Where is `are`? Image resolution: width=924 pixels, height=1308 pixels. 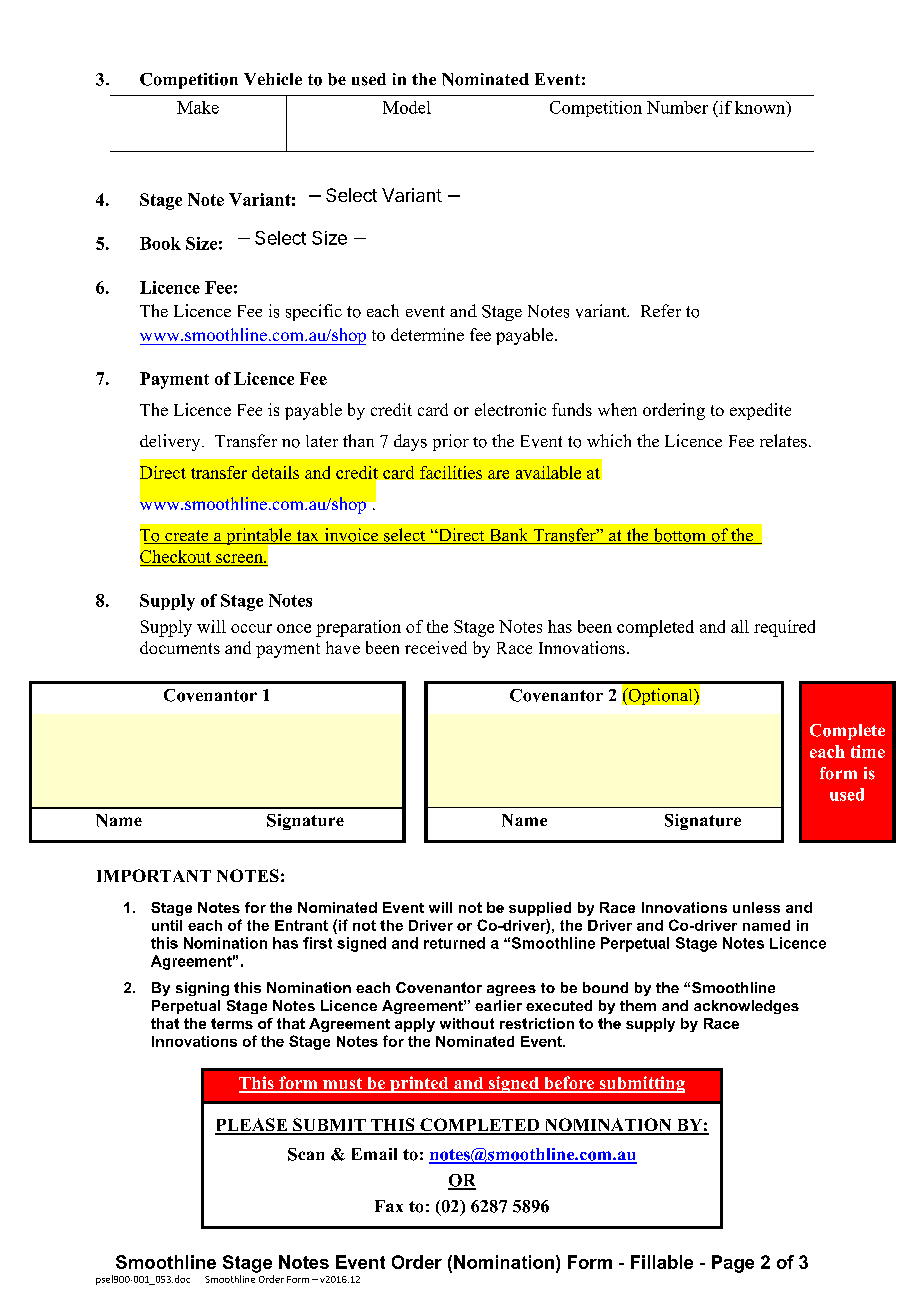 are is located at coordinates (498, 474).
